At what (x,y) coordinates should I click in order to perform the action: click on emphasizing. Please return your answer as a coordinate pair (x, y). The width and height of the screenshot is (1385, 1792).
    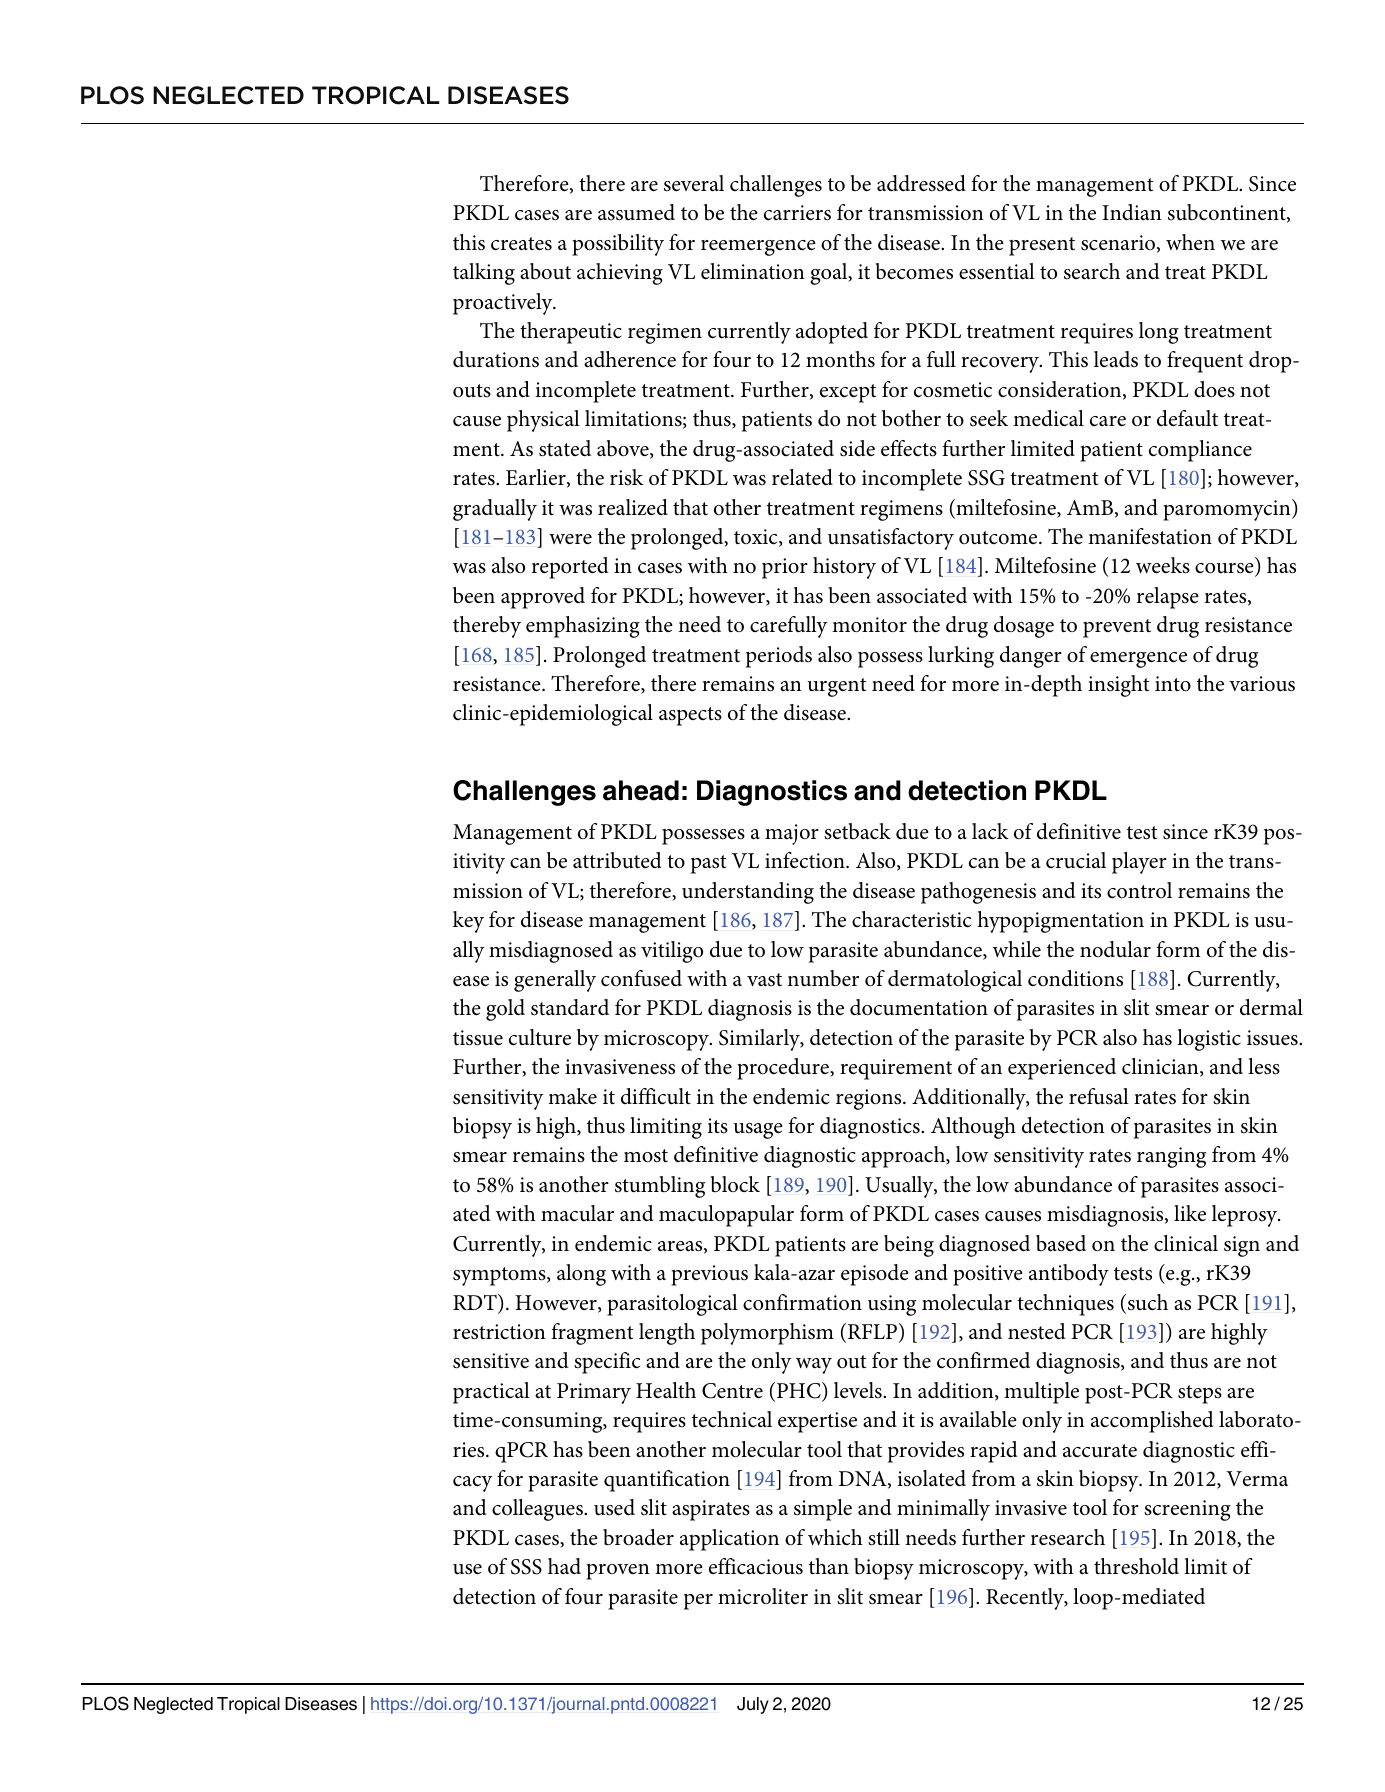
    Looking at the image, I should click on (583, 627).
